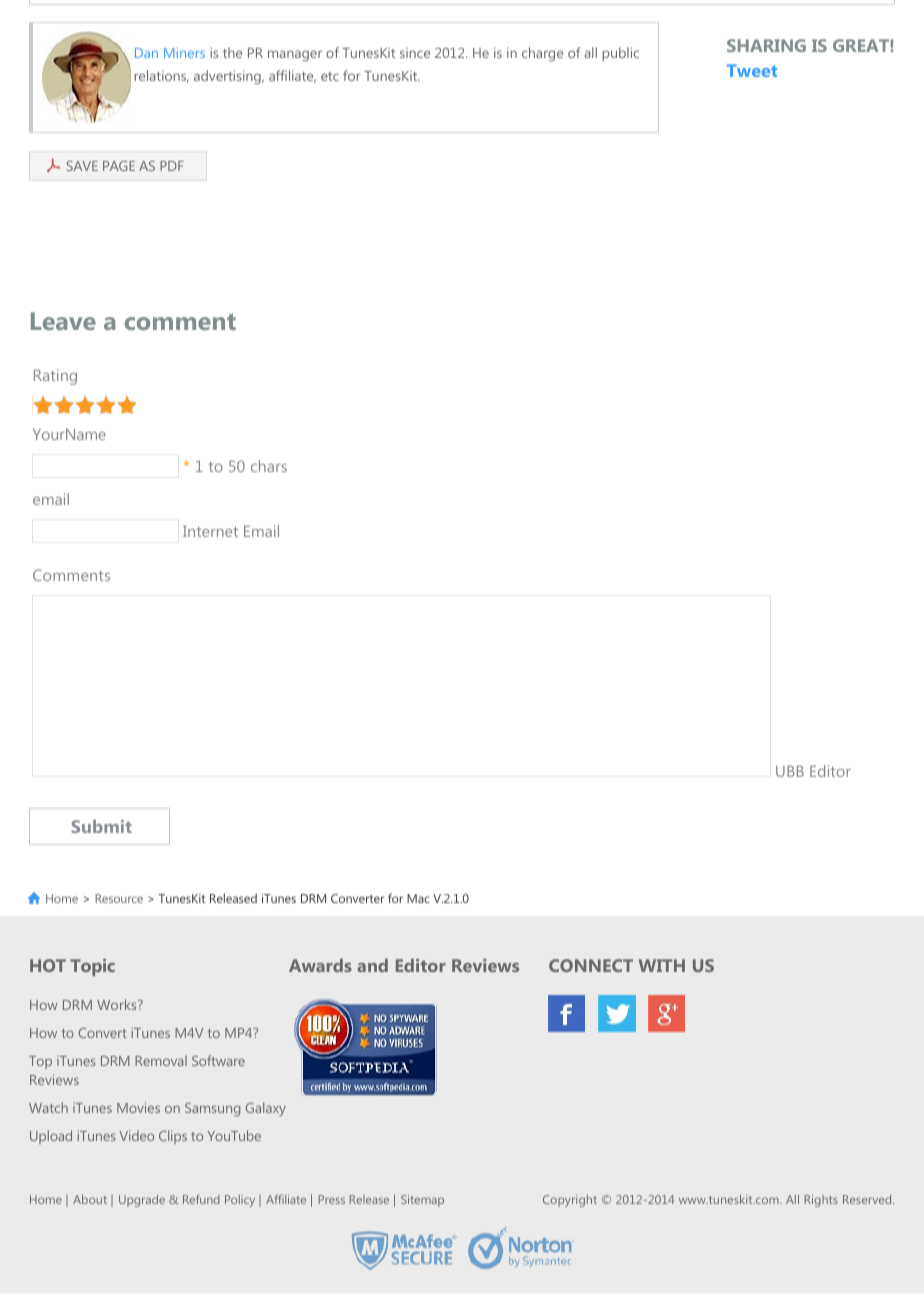  I want to click on Topic, so click(92, 967).
